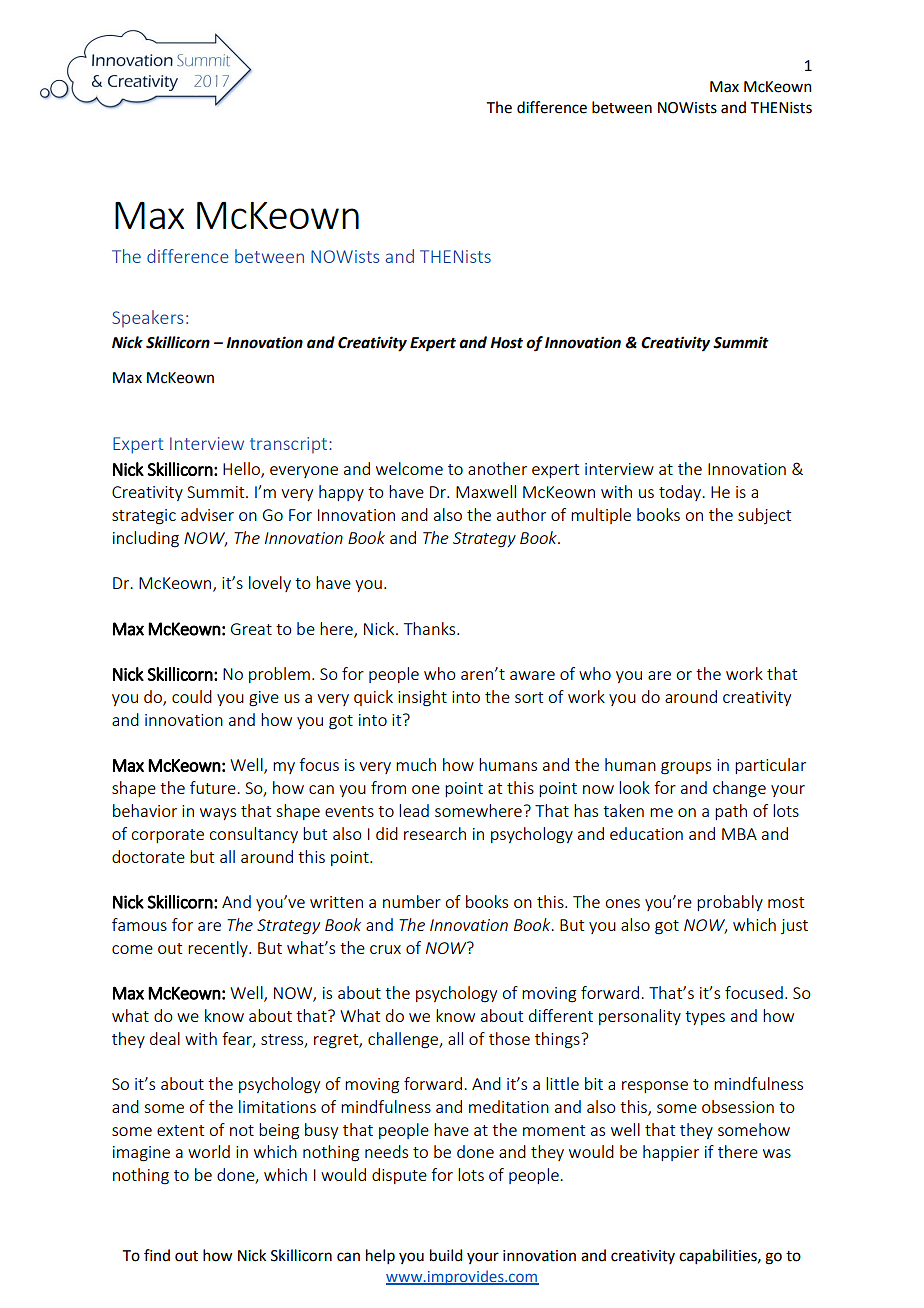 Image resolution: width=924 pixels, height=1308 pixels. I want to click on build, so click(446, 1255).
